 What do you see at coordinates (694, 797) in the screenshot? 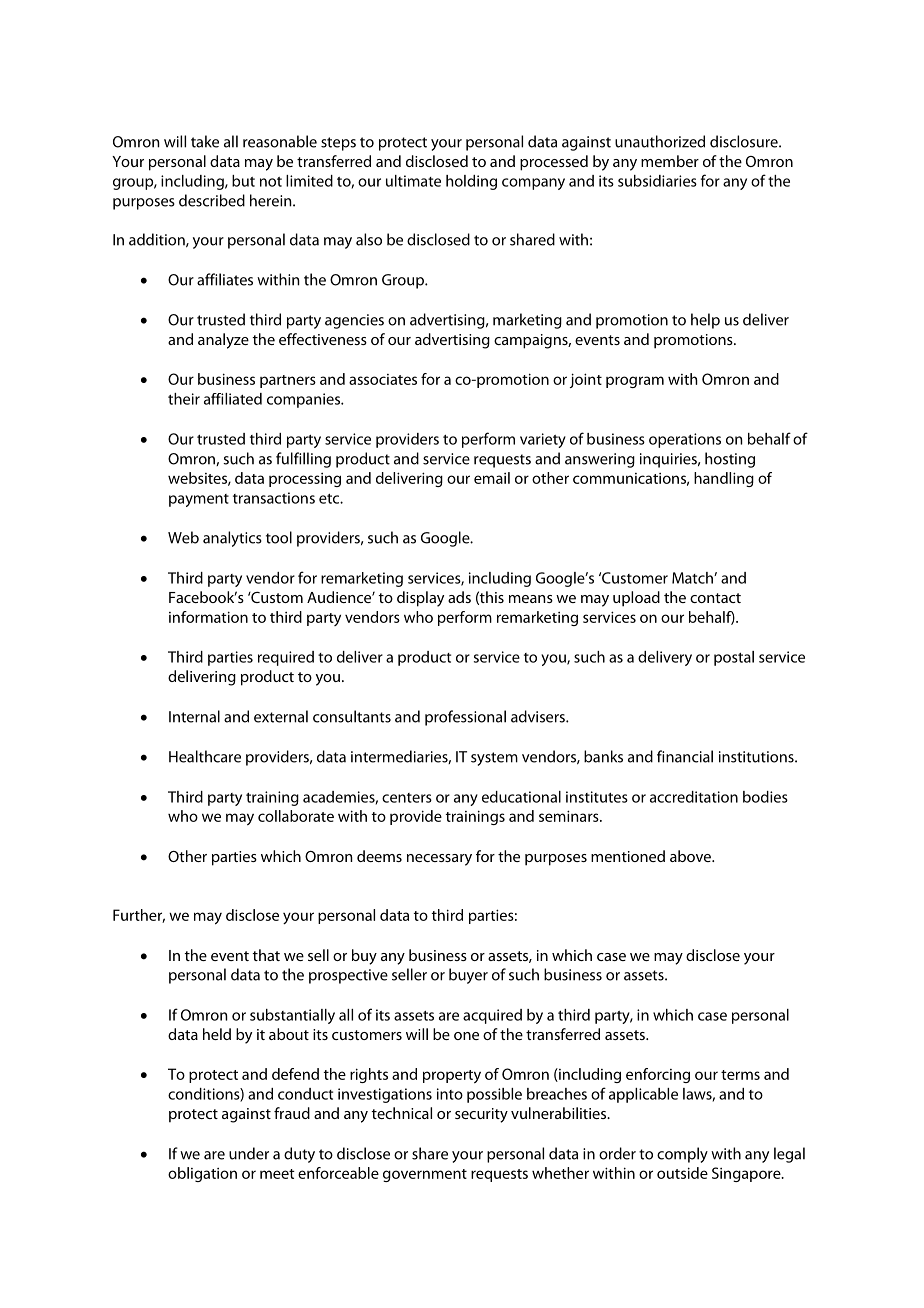
I see `accreditation` at bounding box center [694, 797].
